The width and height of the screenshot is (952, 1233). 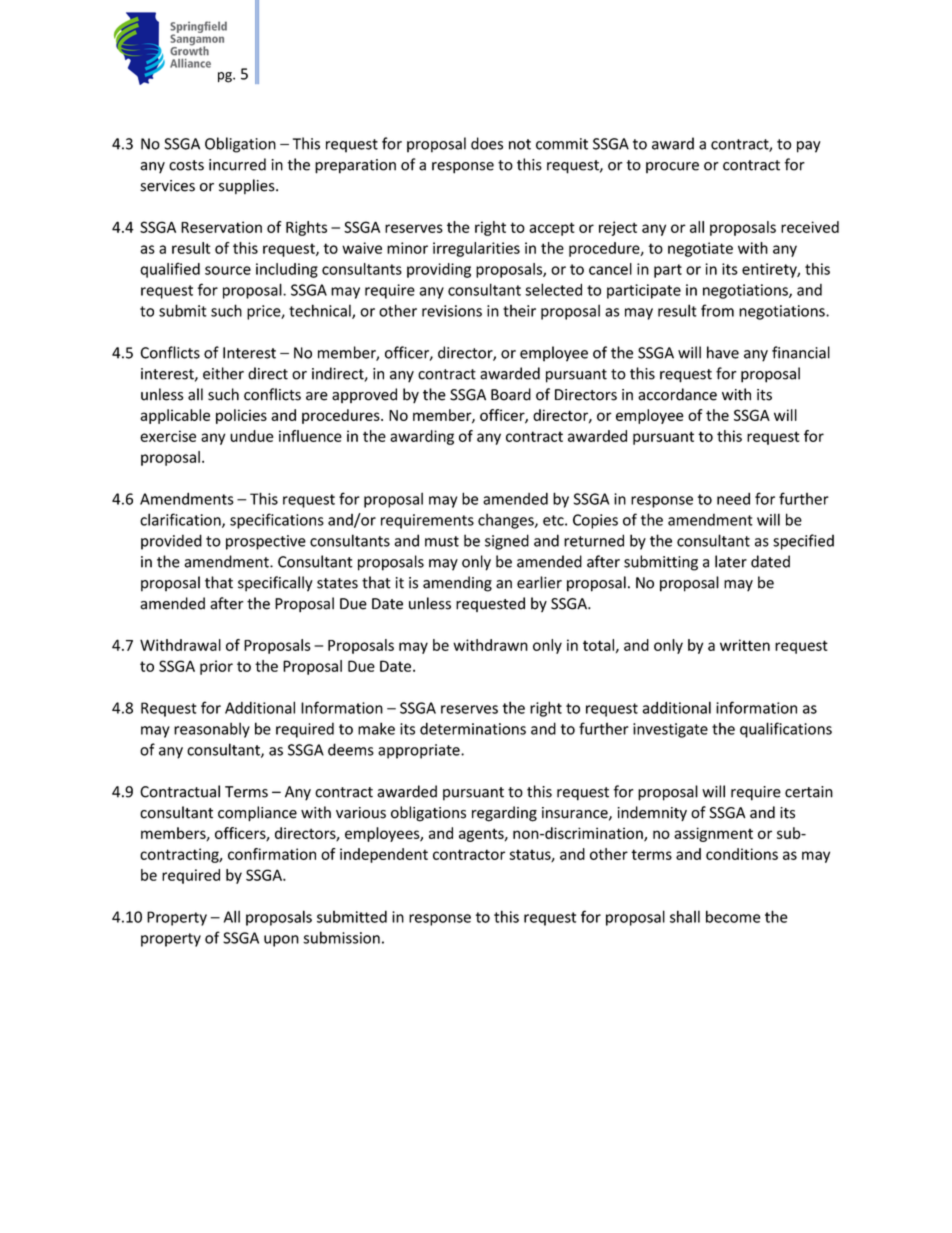 What do you see at coordinates (266, 542) in the screenshot?
I see `prospective` at bounding box center [266, 542].
